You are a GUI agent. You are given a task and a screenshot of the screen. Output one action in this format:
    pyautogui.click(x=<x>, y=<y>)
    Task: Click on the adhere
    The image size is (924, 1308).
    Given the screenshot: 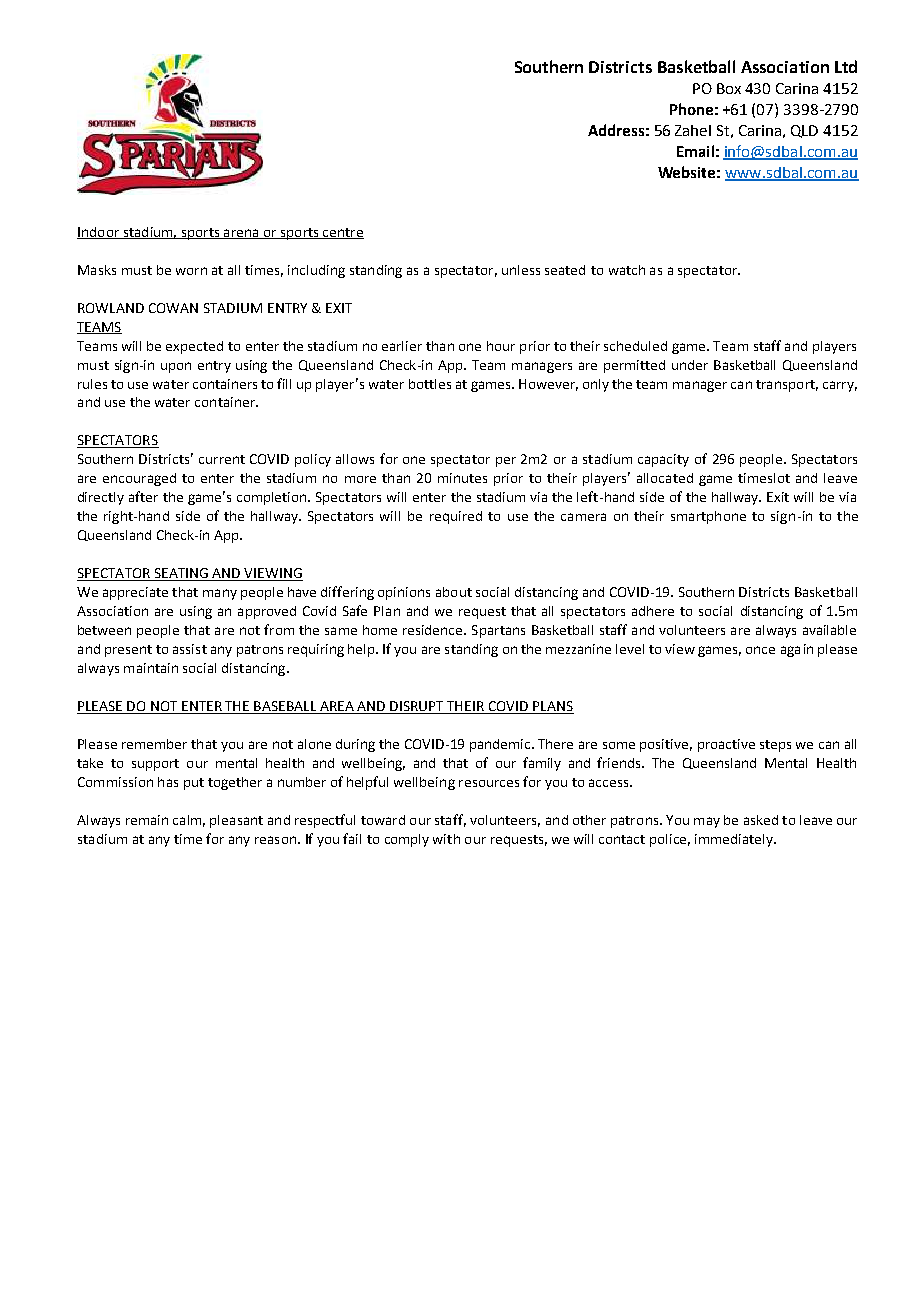 What is the action you would take?
    pyautogui.click(x=653, y=611)
